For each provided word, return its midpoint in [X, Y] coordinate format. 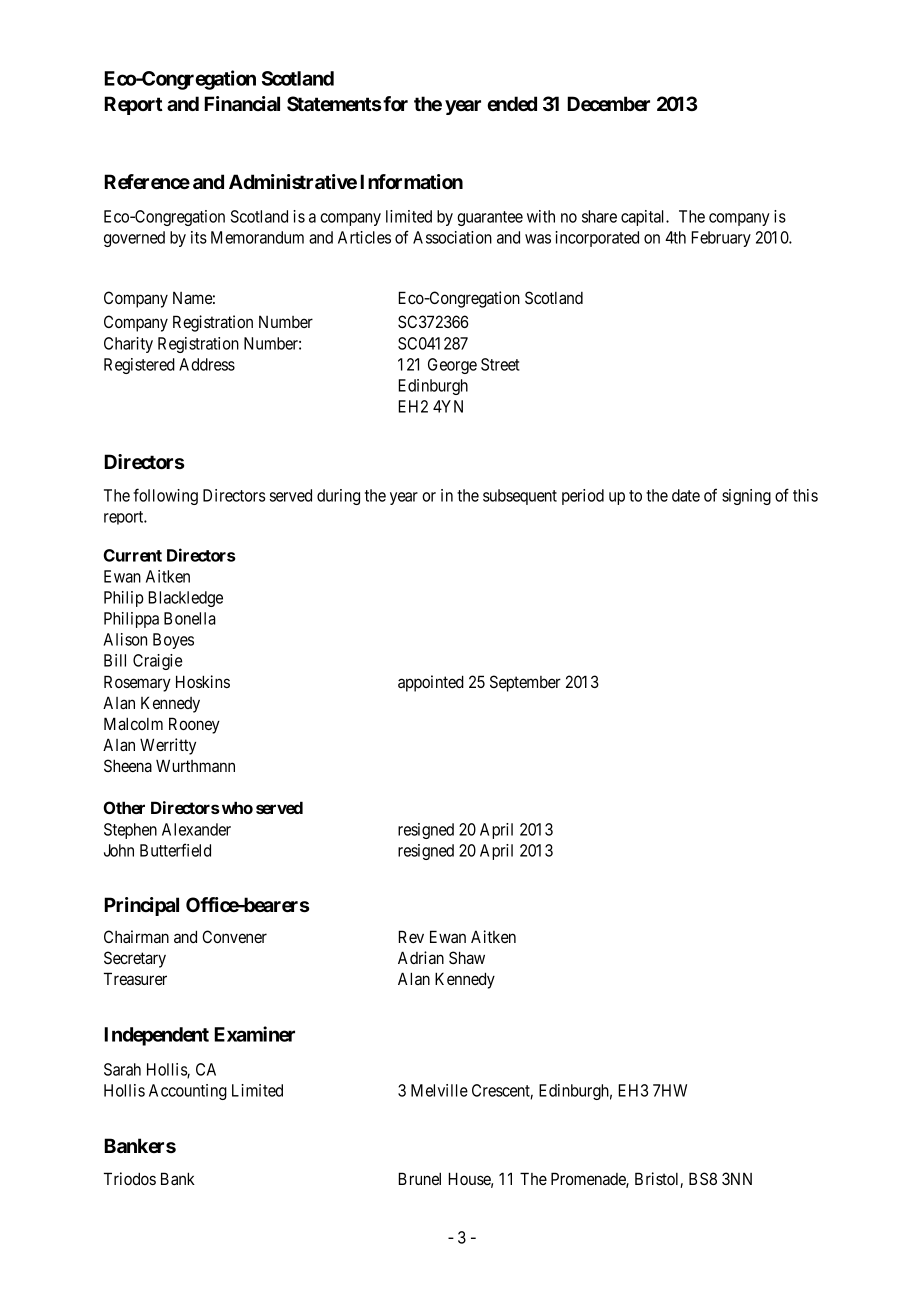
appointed [431, 683]
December [608, 103]
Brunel [419, 1178]
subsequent [520, 497]
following [165, 496]
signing [746, 497]
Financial [242, 103]
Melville [439, 1090]
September [525, 683]
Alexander [196, 829]
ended [512, 103]
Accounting [188, 1092]
